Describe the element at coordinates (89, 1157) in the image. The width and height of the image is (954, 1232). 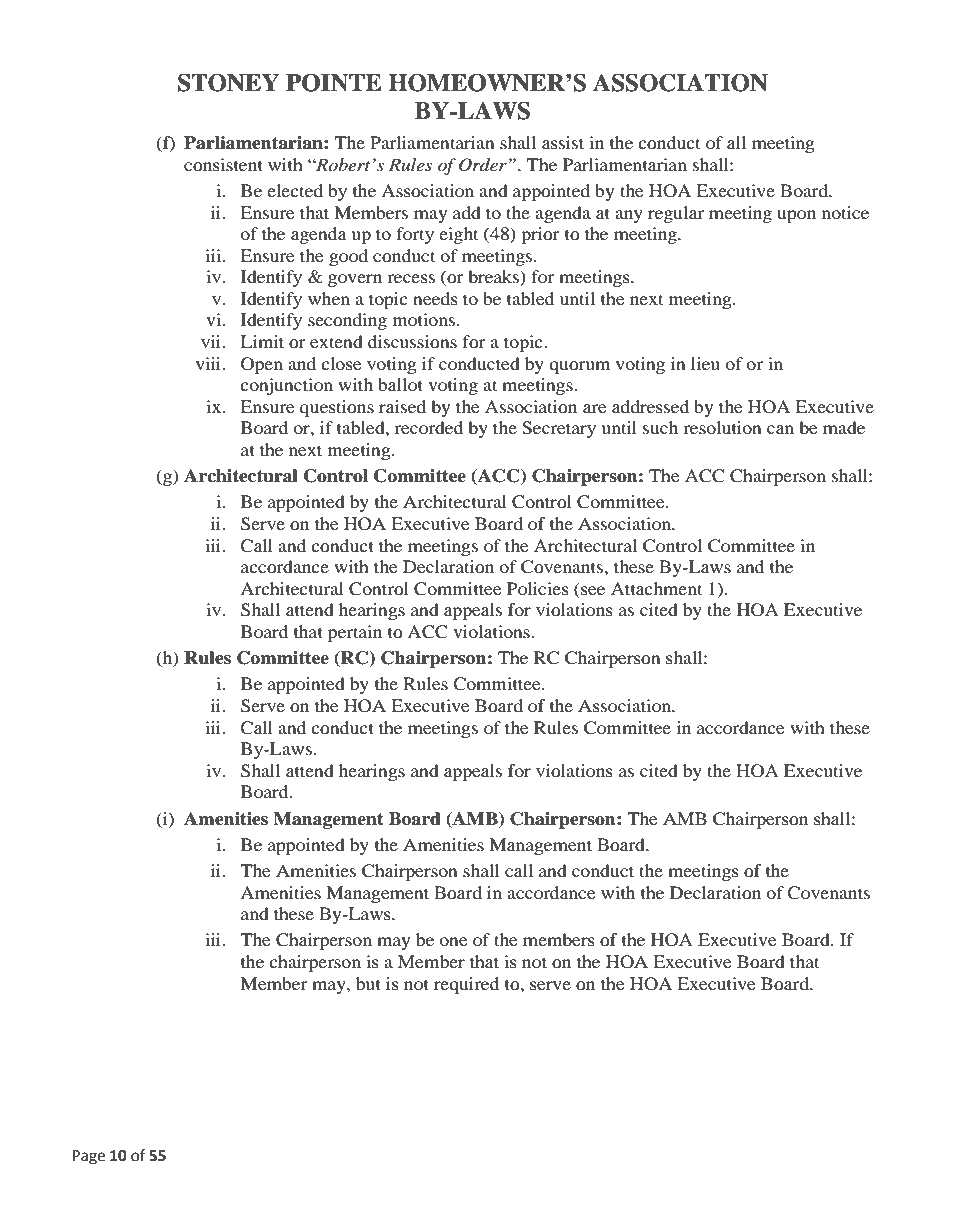
I see `Page` at that location.
